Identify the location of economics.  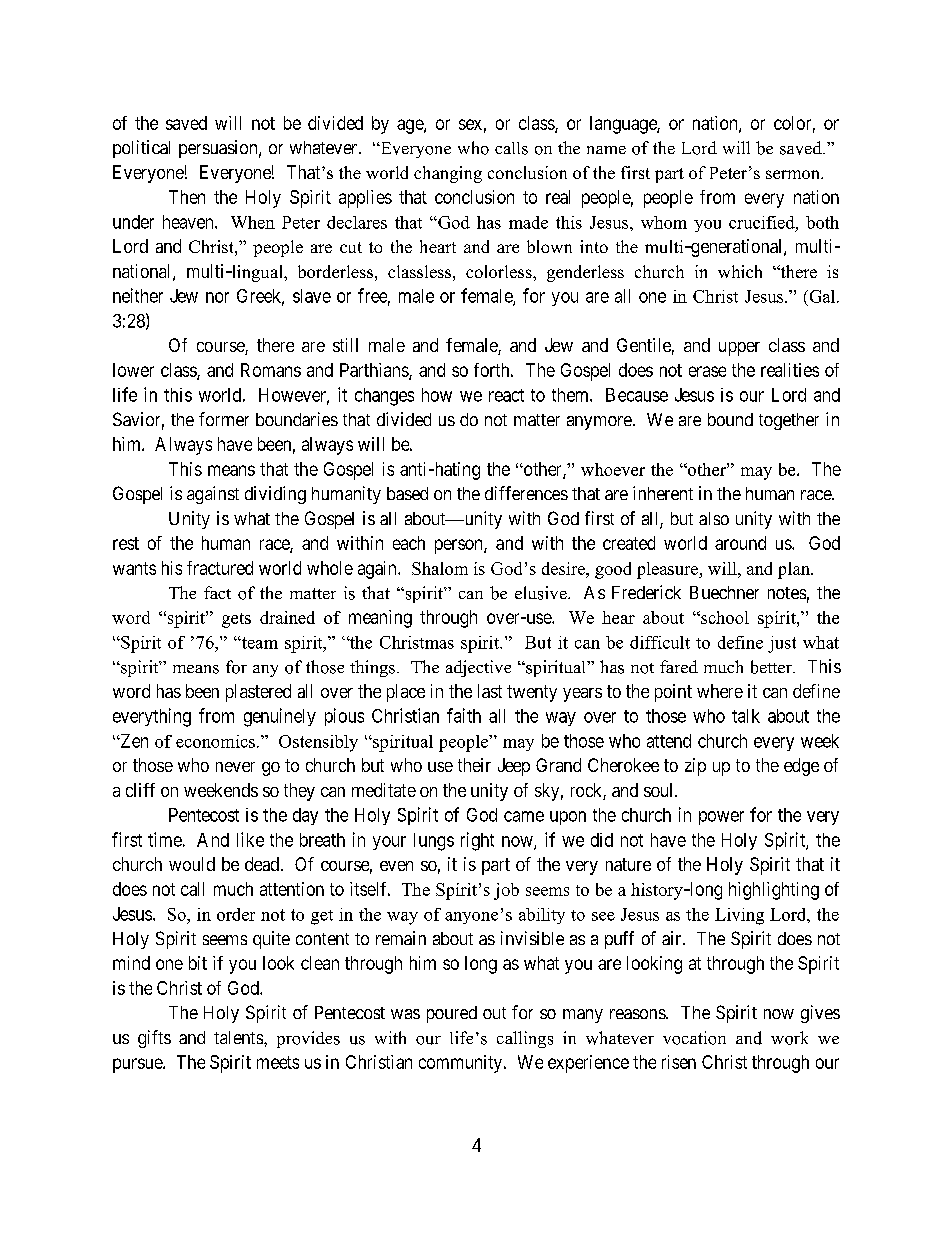
(215, 741).
